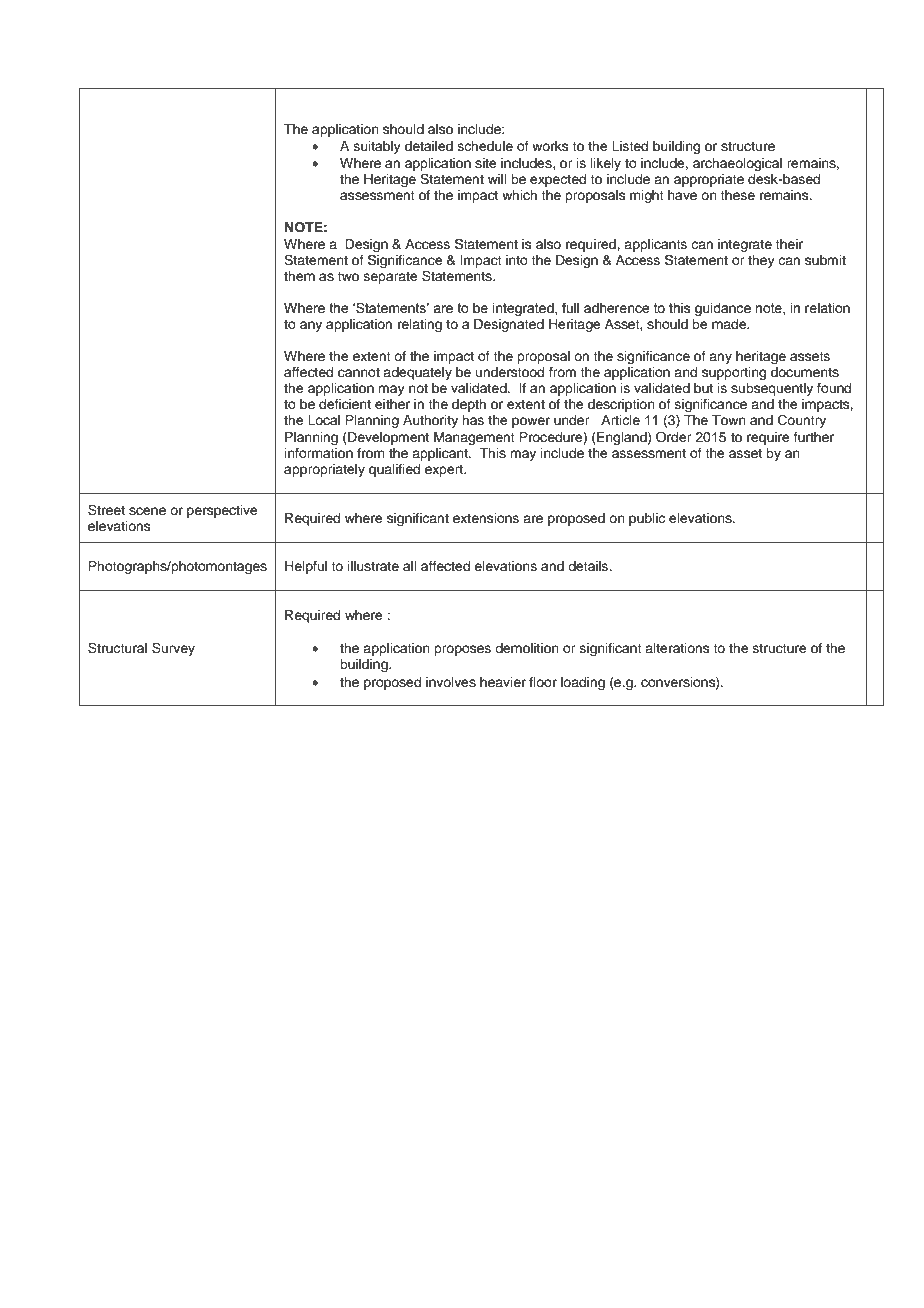 The height and width of the screenshot is (1308, 924). What do you see at coordinates (222, 511) in the screenshot?
I see `perspective` at bounding box center [222, 511].
